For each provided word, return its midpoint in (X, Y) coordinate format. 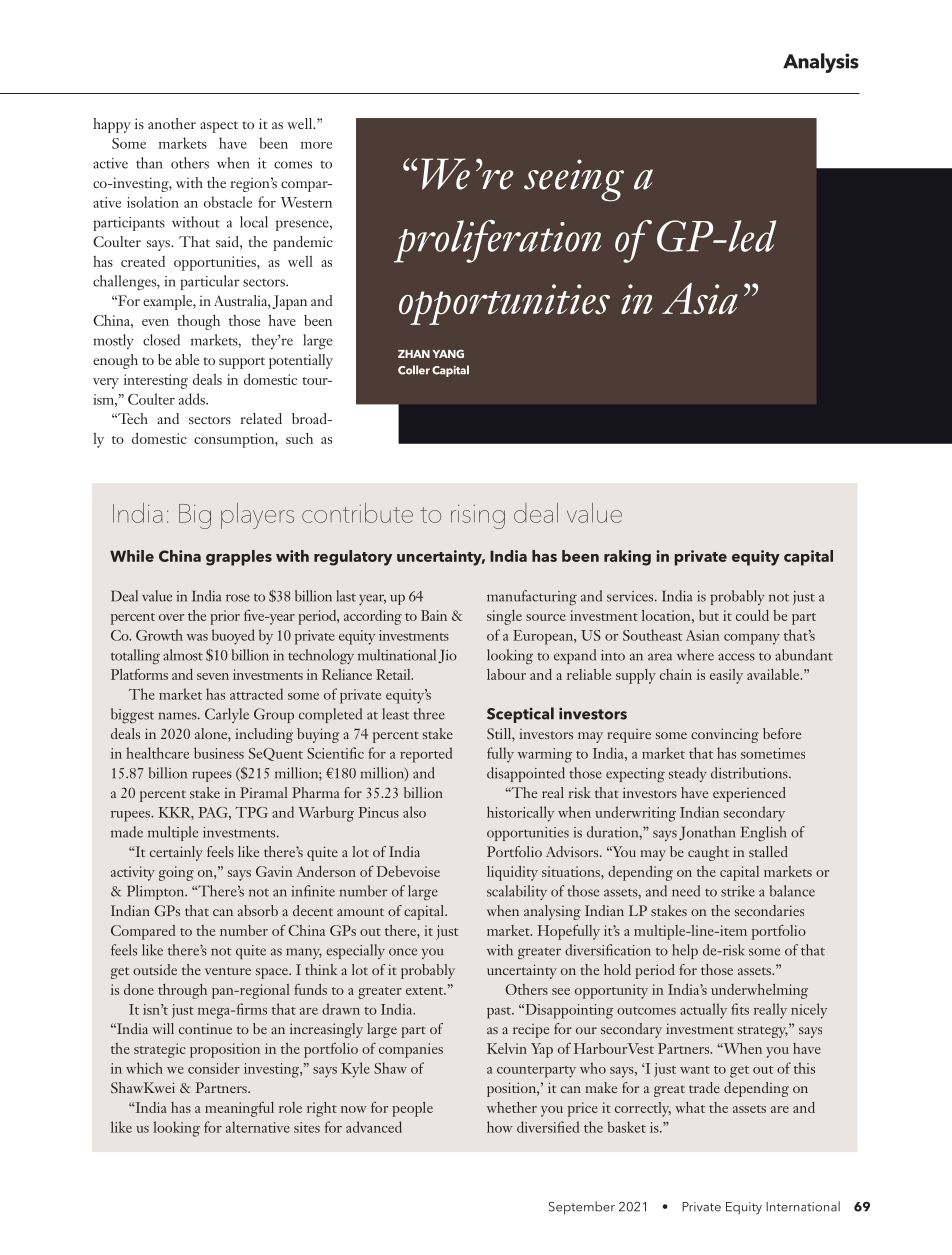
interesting (156, 381)
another (172, 123)
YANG (448, 353)
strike (738, 891)
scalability (517, 892)
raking (627, 558)
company (752, 639)
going (176, 873)
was (197, 637)
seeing (574, 180)
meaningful (239, 1109)
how (500, 1127)
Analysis (821, 63)
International (803, 1206)
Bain (434, 615)
